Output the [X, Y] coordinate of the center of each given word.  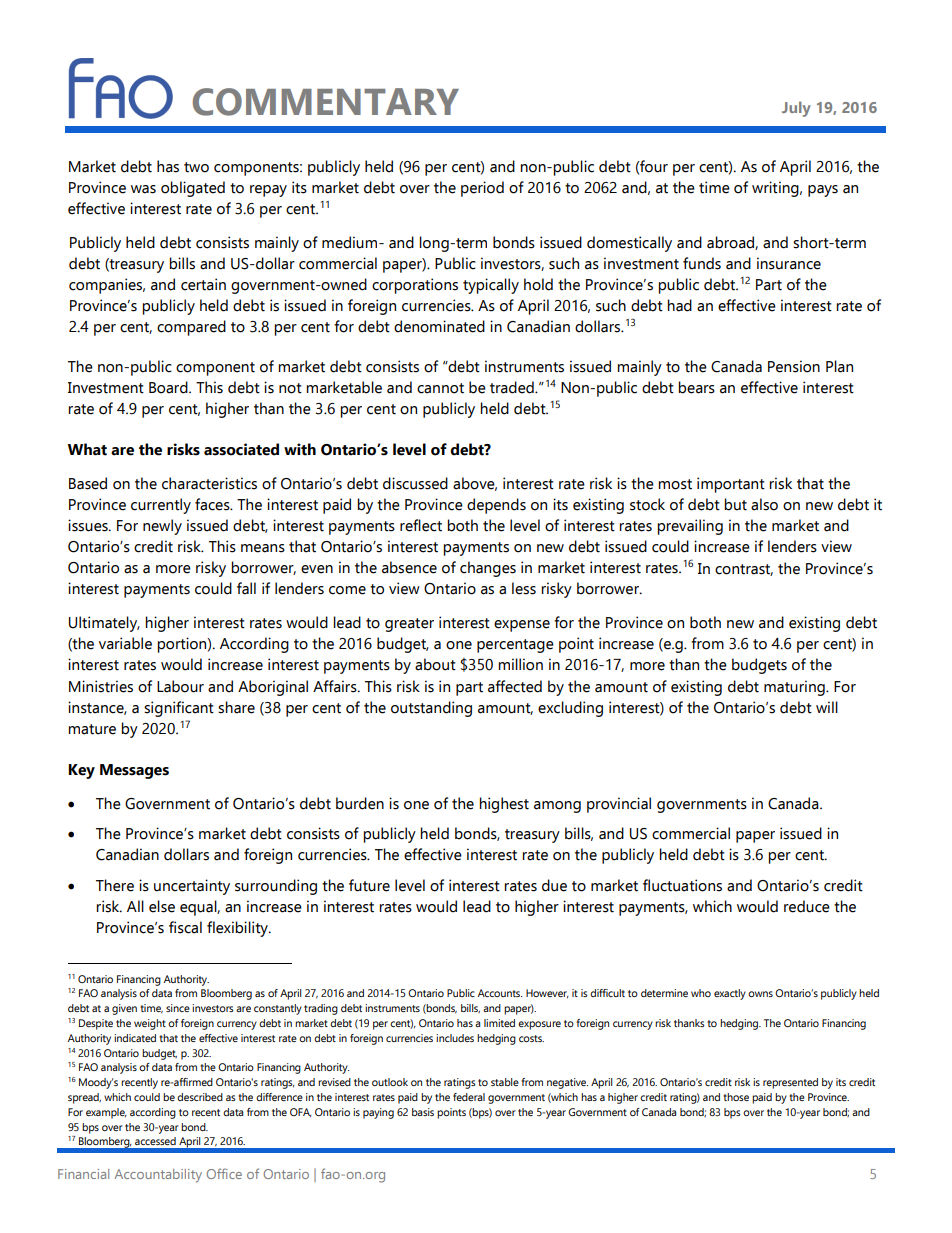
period [482, 189]
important [731, 485]
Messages [134, 771]
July [796, 109]
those [736, 1097]
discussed [415, 483]
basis [423, 1112]
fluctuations [682, 885]
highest [504, 805]
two [196, 167]
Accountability [158, 1176]
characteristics [209, 483]
